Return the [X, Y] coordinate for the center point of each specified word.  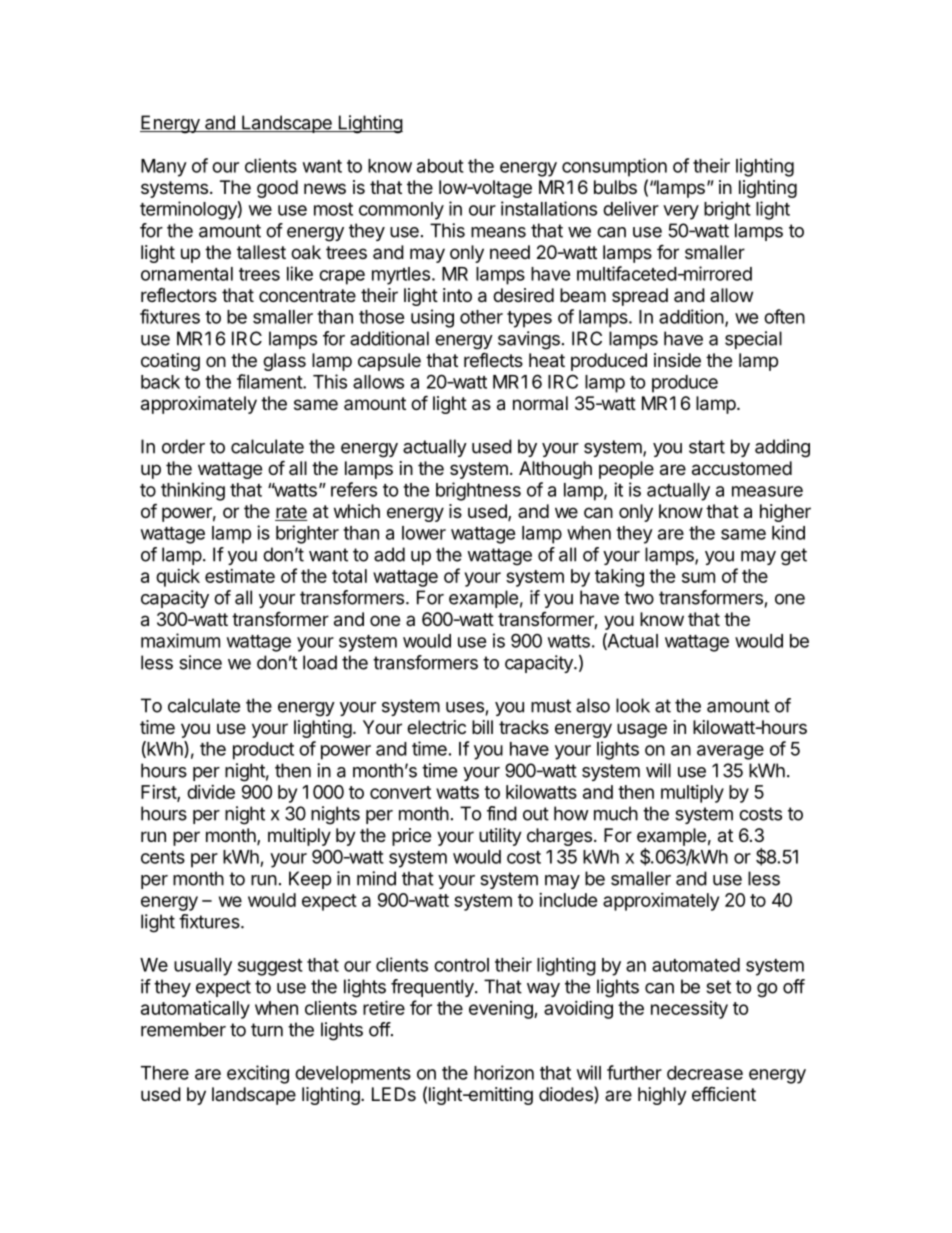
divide [211, 792]
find [502, 813]
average [730, 752]
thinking [193, 491]
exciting [258, 1074]
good [277, 189]
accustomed [742, 468]
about [440, 166]
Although [555, 470]
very [681, 212]
